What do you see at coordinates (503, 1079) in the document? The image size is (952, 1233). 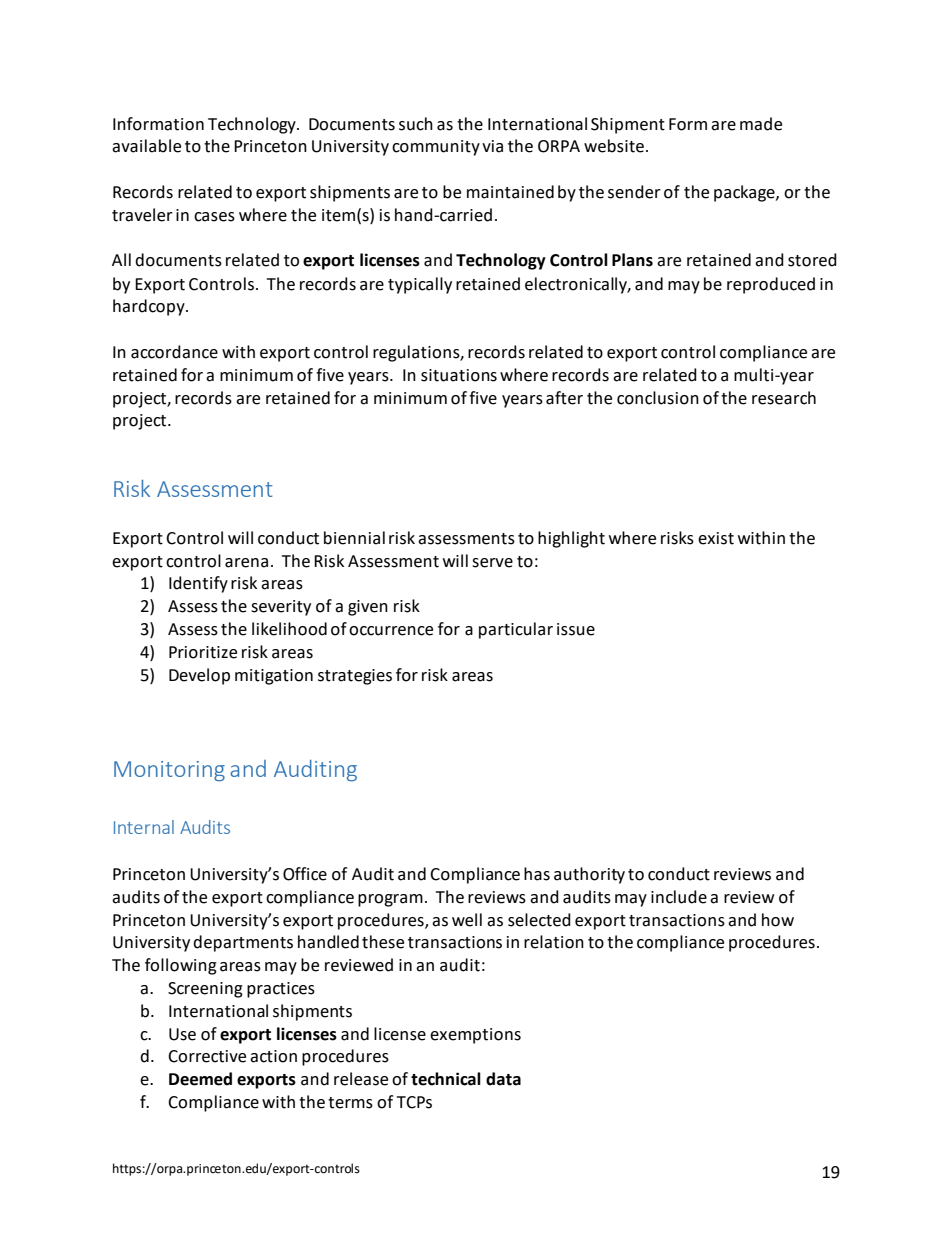 I see `data` at bounding box center [503, 1079].
